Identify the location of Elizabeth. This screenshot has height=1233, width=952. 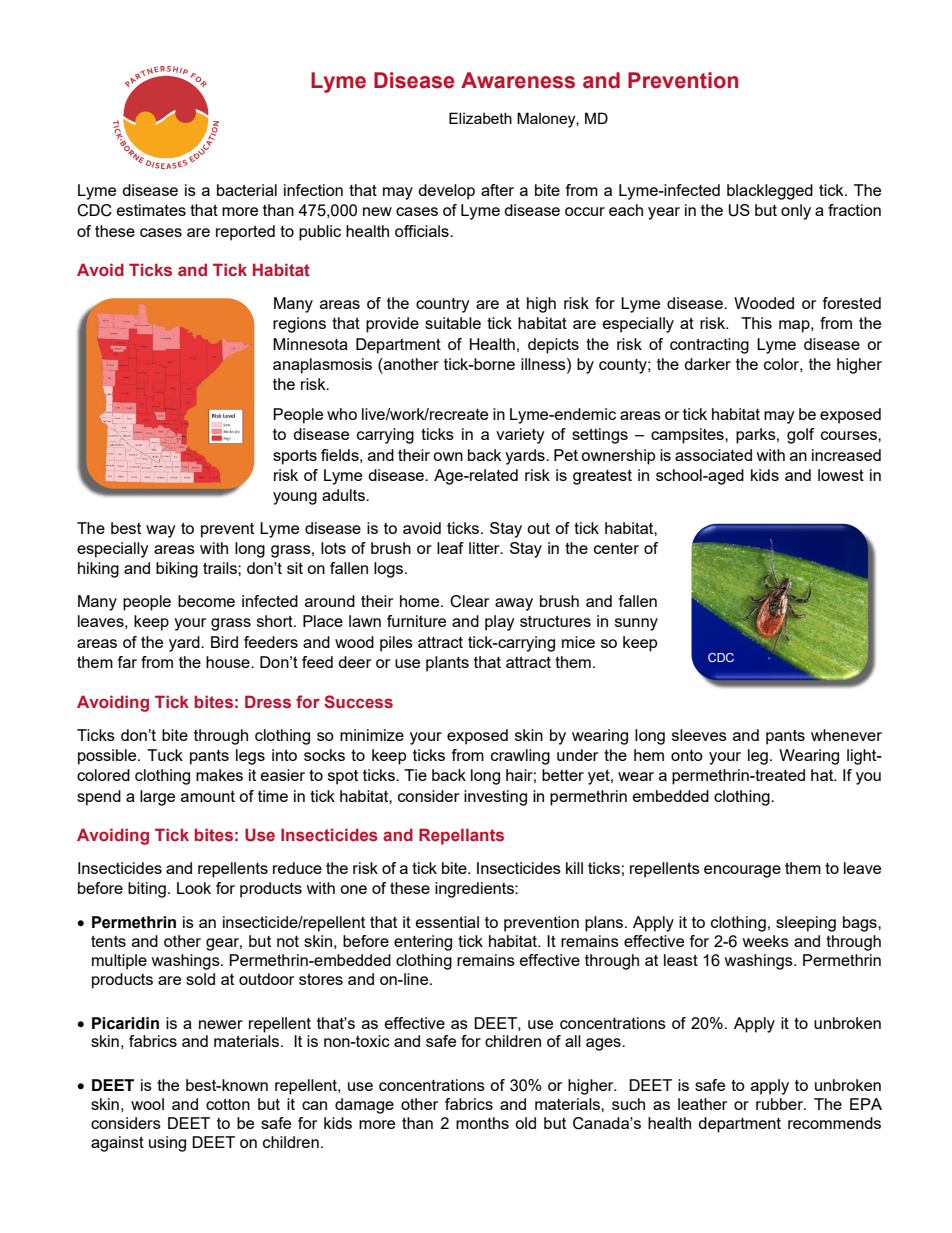
(480, 118).
